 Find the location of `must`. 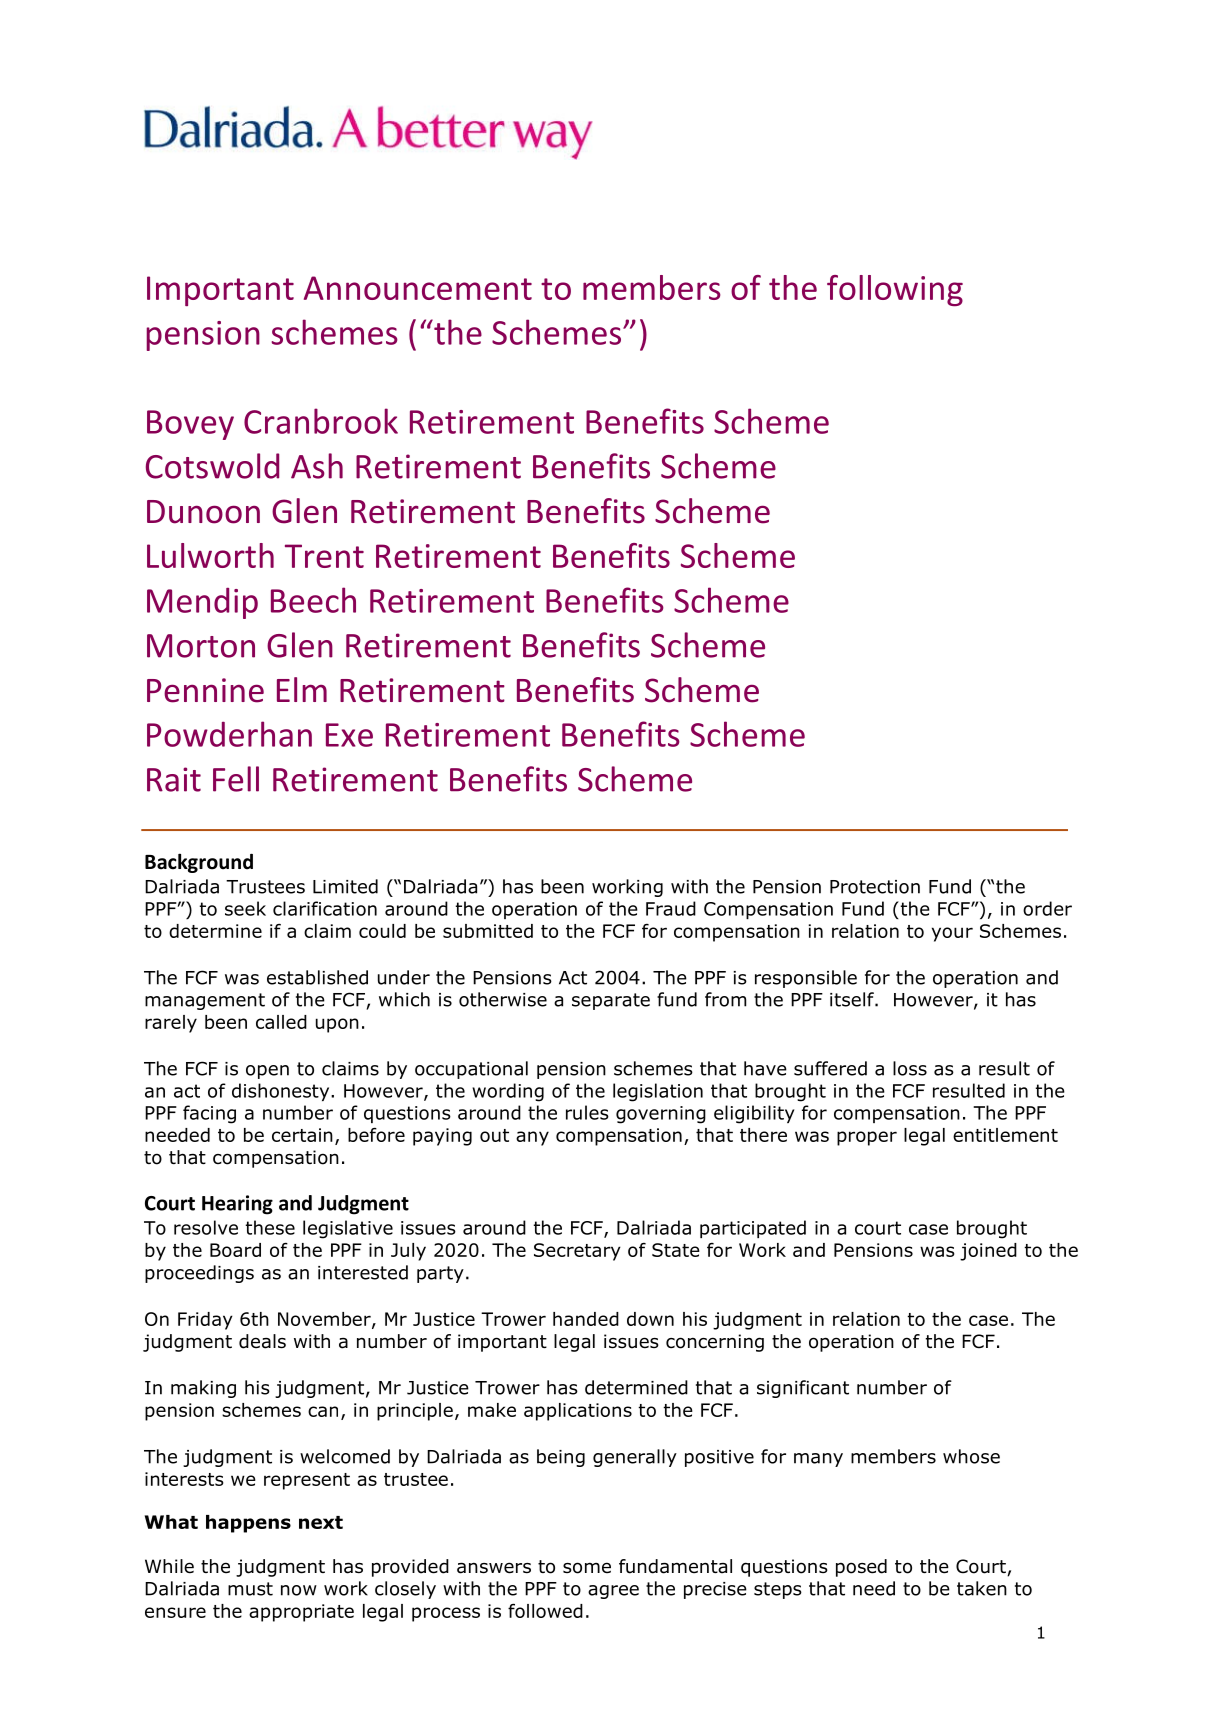

must is located at coordinates (250, 1589).
